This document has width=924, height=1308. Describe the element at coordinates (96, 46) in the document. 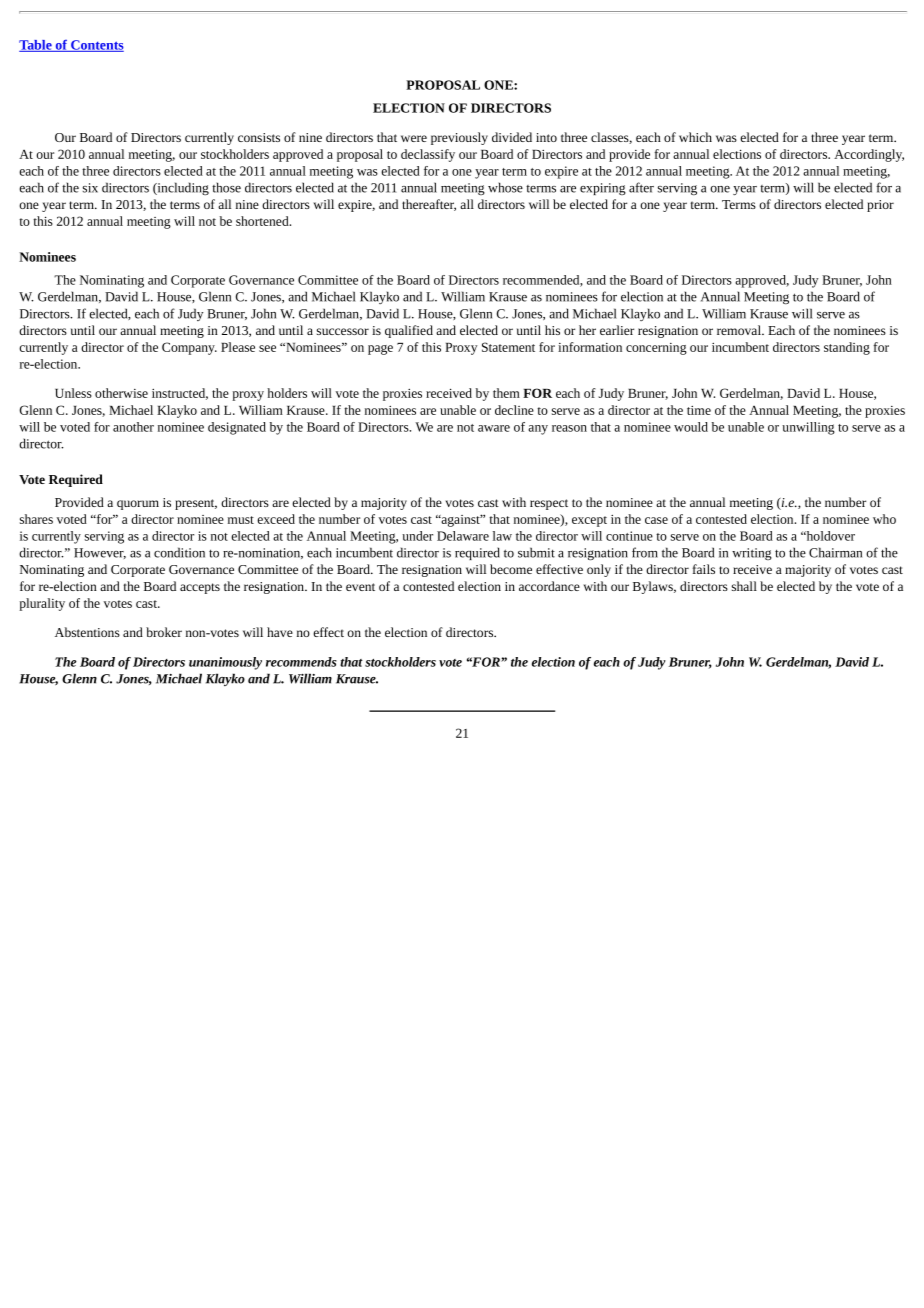

I see `Contents` at that location.
